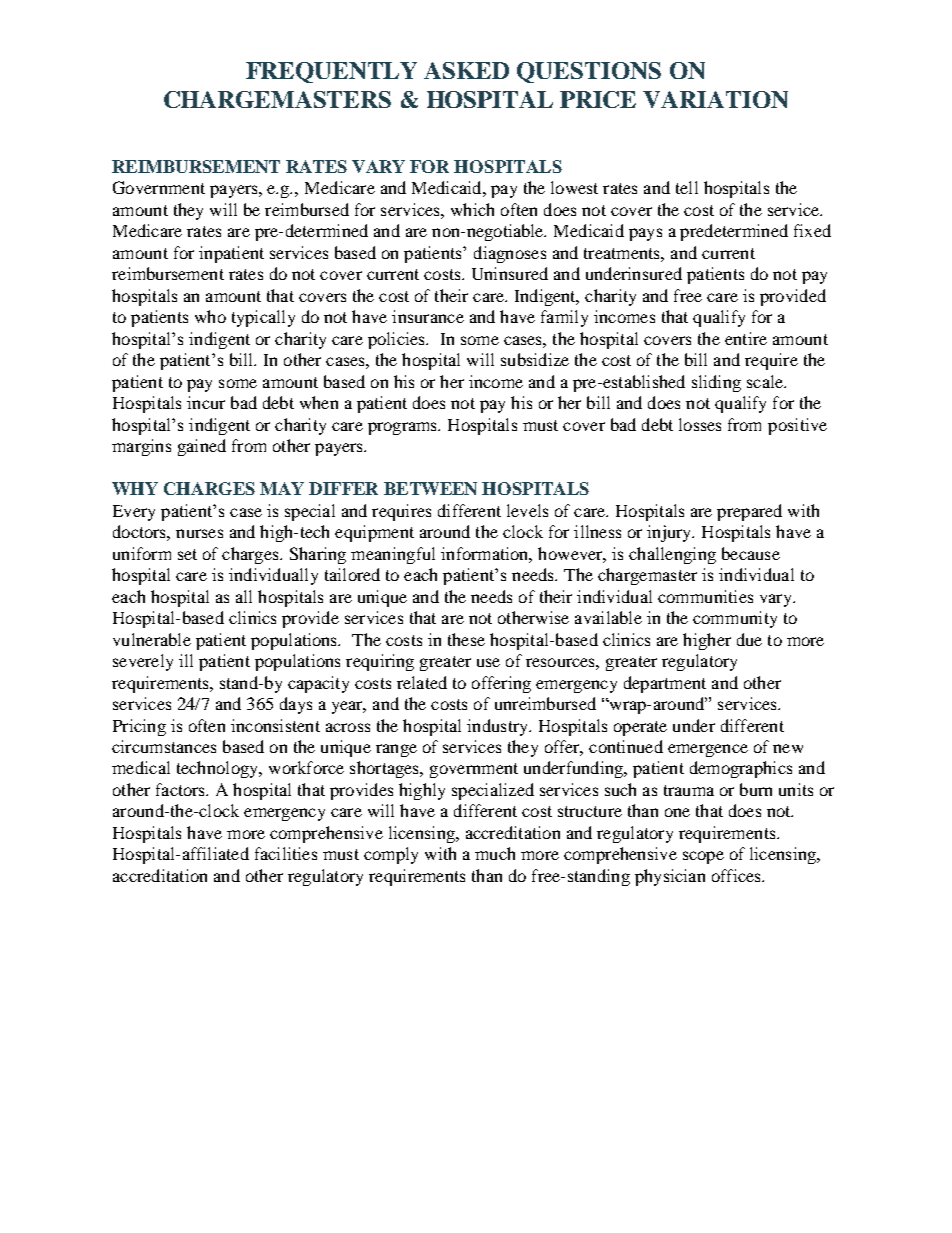  What do you see at coordinates (331, 72) in the screenshot?
I see `FREQUENTLY` at bounding box center [331, 72].
